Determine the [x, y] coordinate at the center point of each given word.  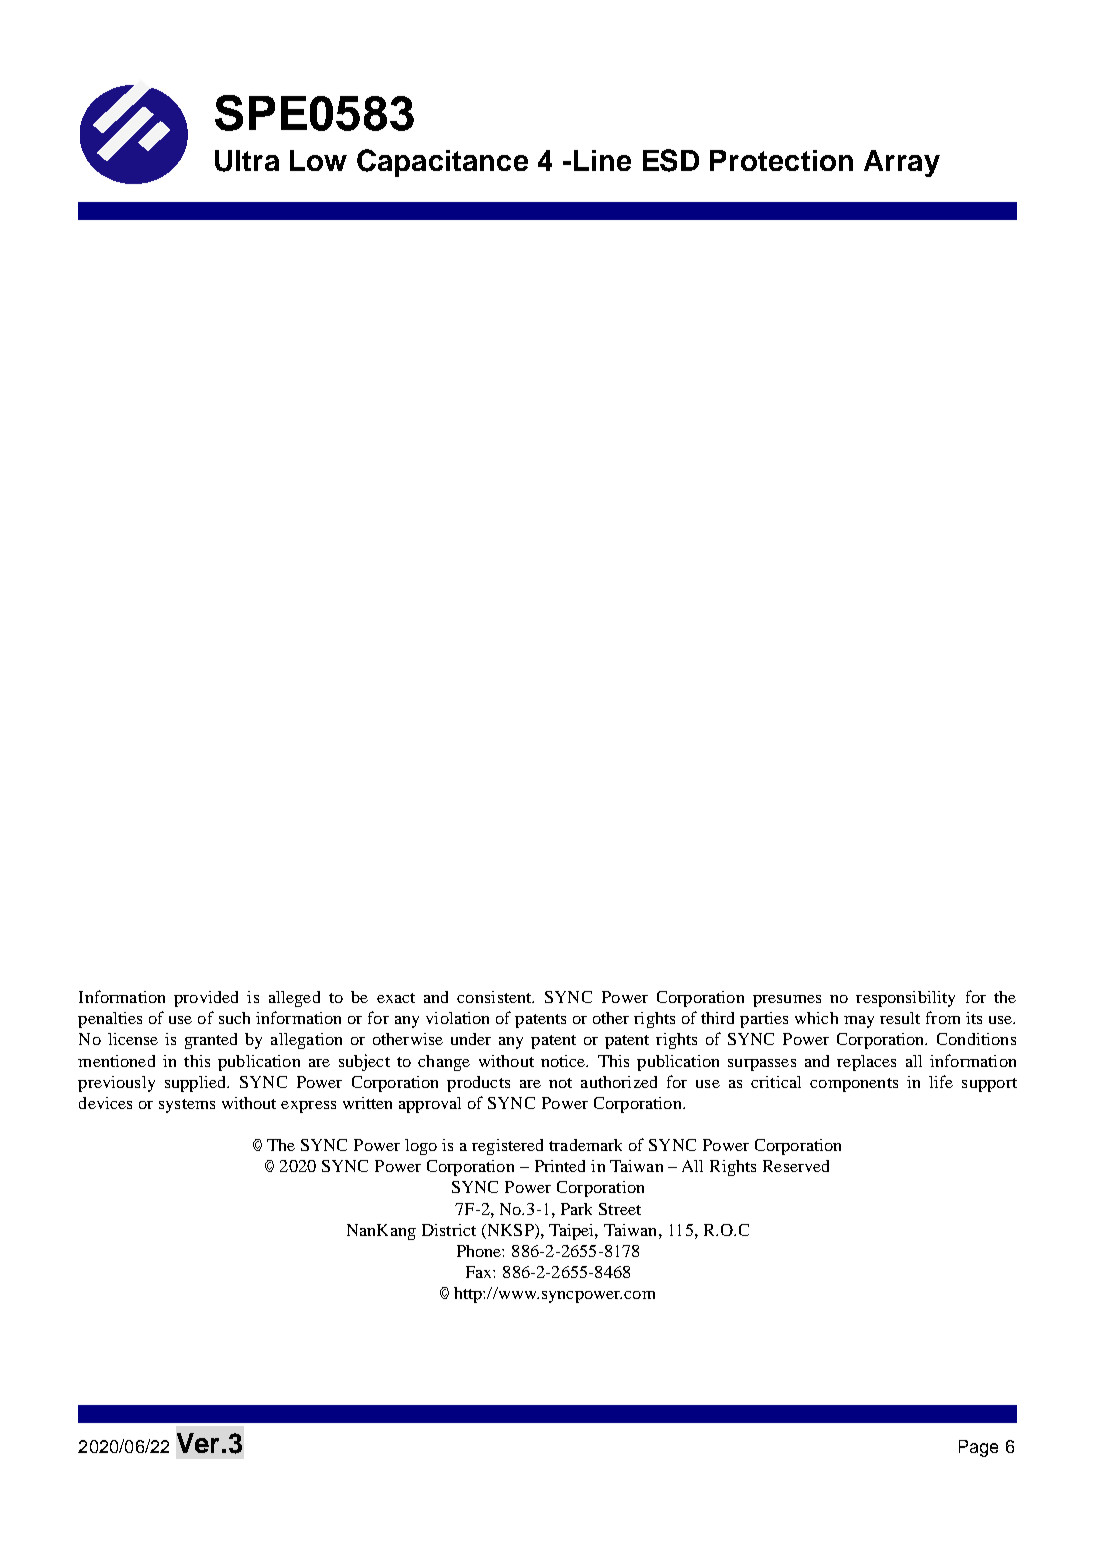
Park [576, 1209]
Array [902, 163]
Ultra [247, 161]
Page [978, 1448]
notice [564, 1061]
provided [206, 999]
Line [602, 160]
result [900, 1018]
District [449, 1230]
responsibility [905, 999]
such [234, 1018]
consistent [495, 997]
